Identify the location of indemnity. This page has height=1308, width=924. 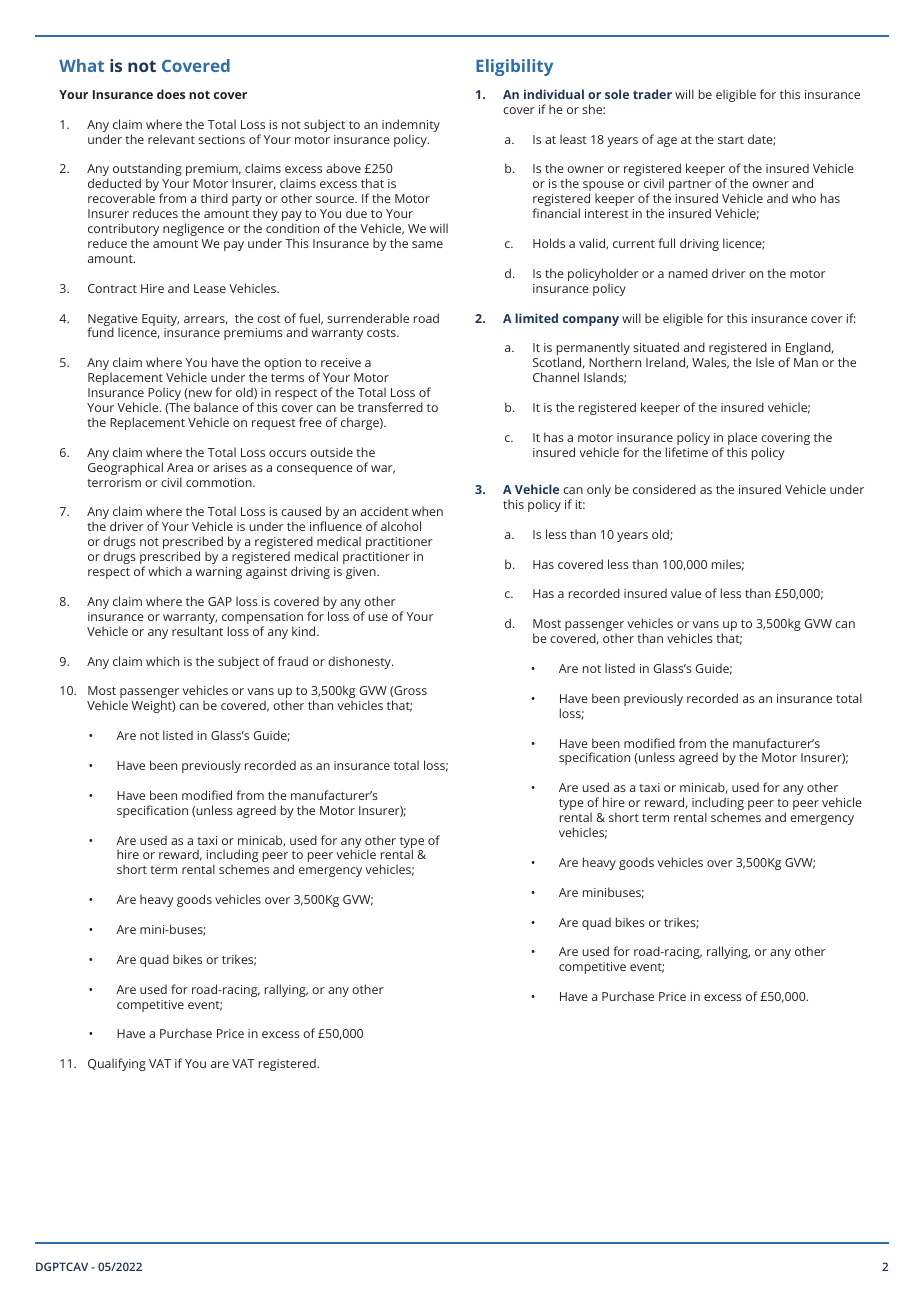
(411, 127).
